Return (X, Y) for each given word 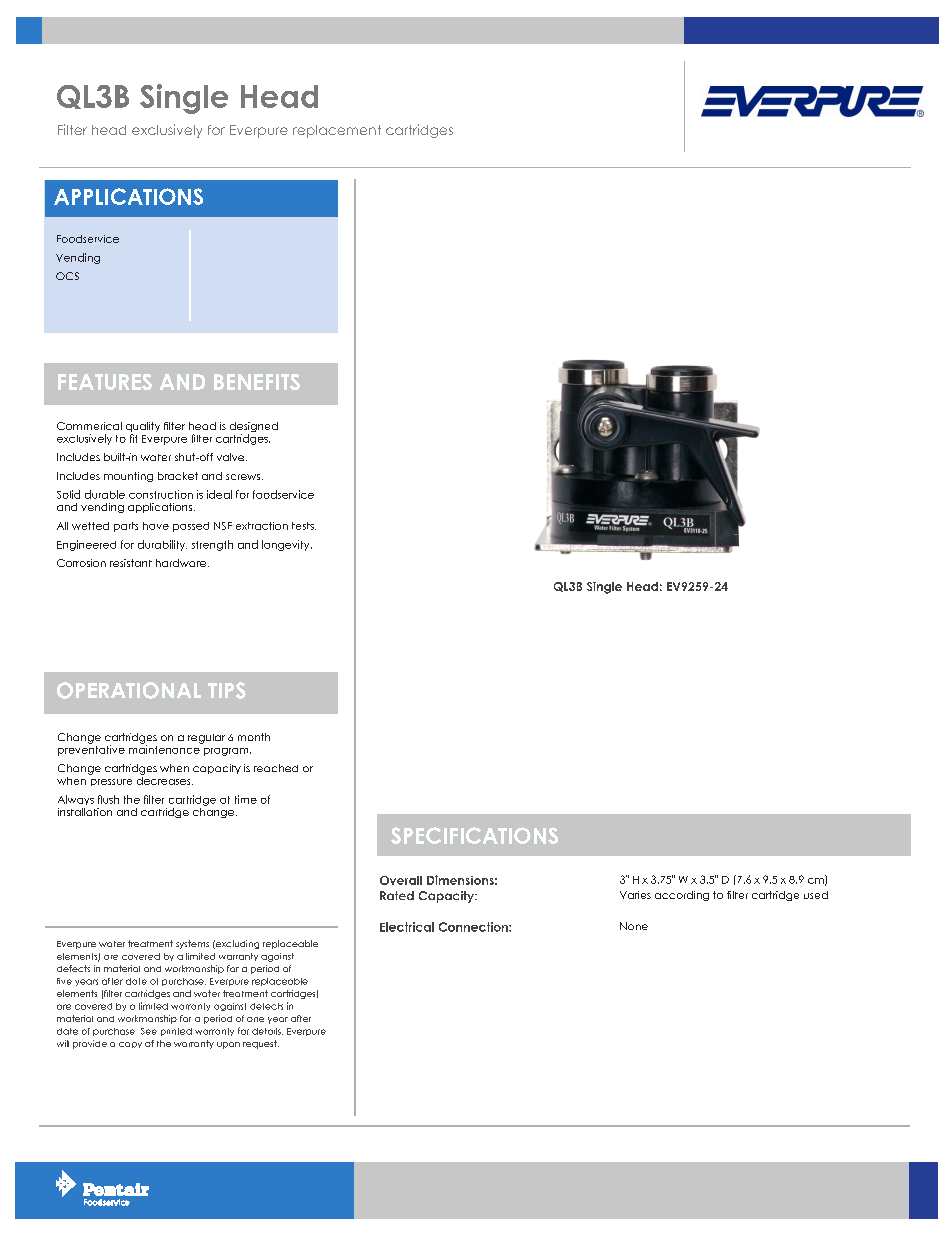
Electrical (407, 927)
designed (254, 428)
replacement (337, 131)
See (149, 1031)
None (634, 926)
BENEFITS (257, 382)
